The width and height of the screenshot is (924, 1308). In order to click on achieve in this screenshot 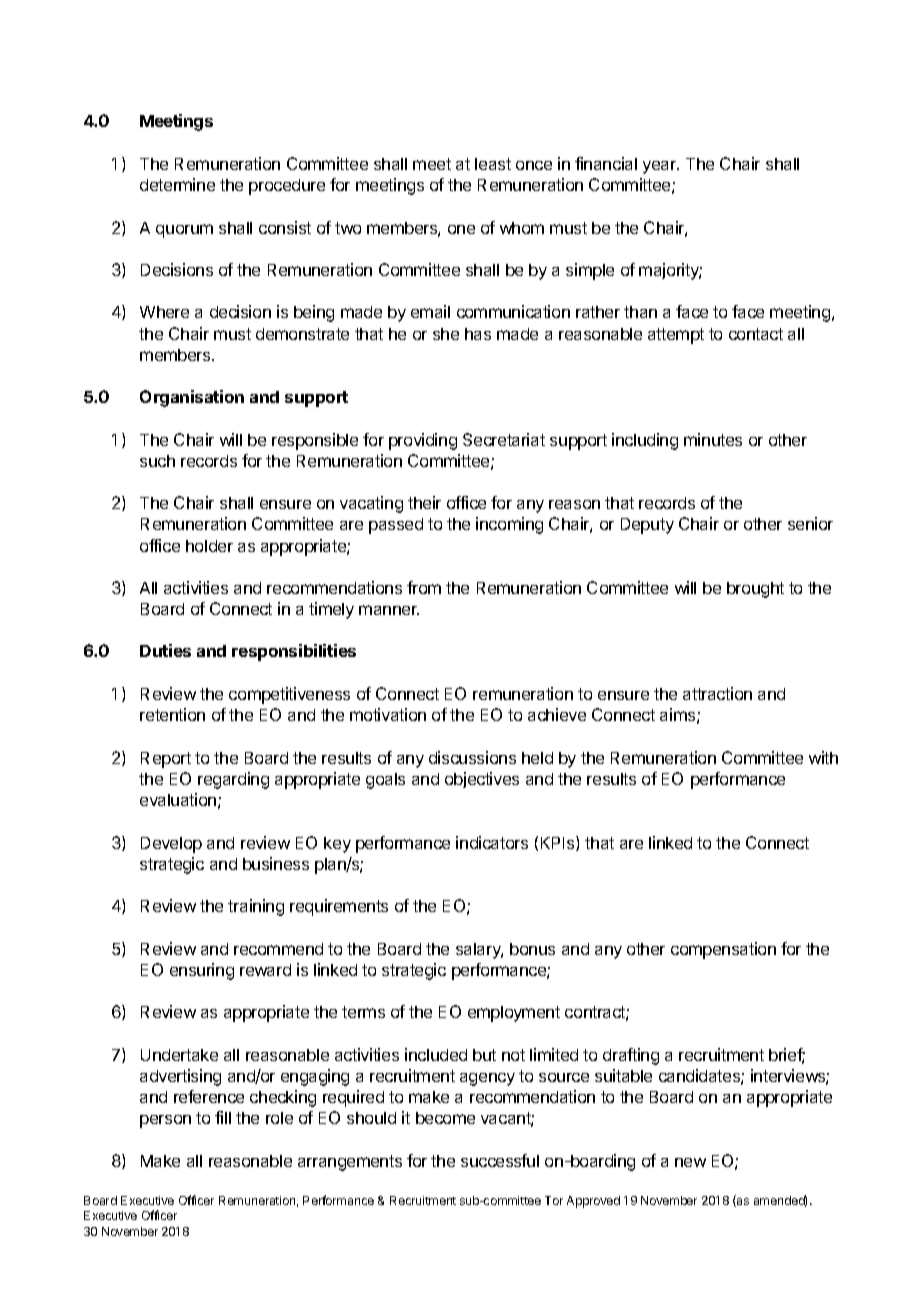, I will do `click(557, 714)`.
